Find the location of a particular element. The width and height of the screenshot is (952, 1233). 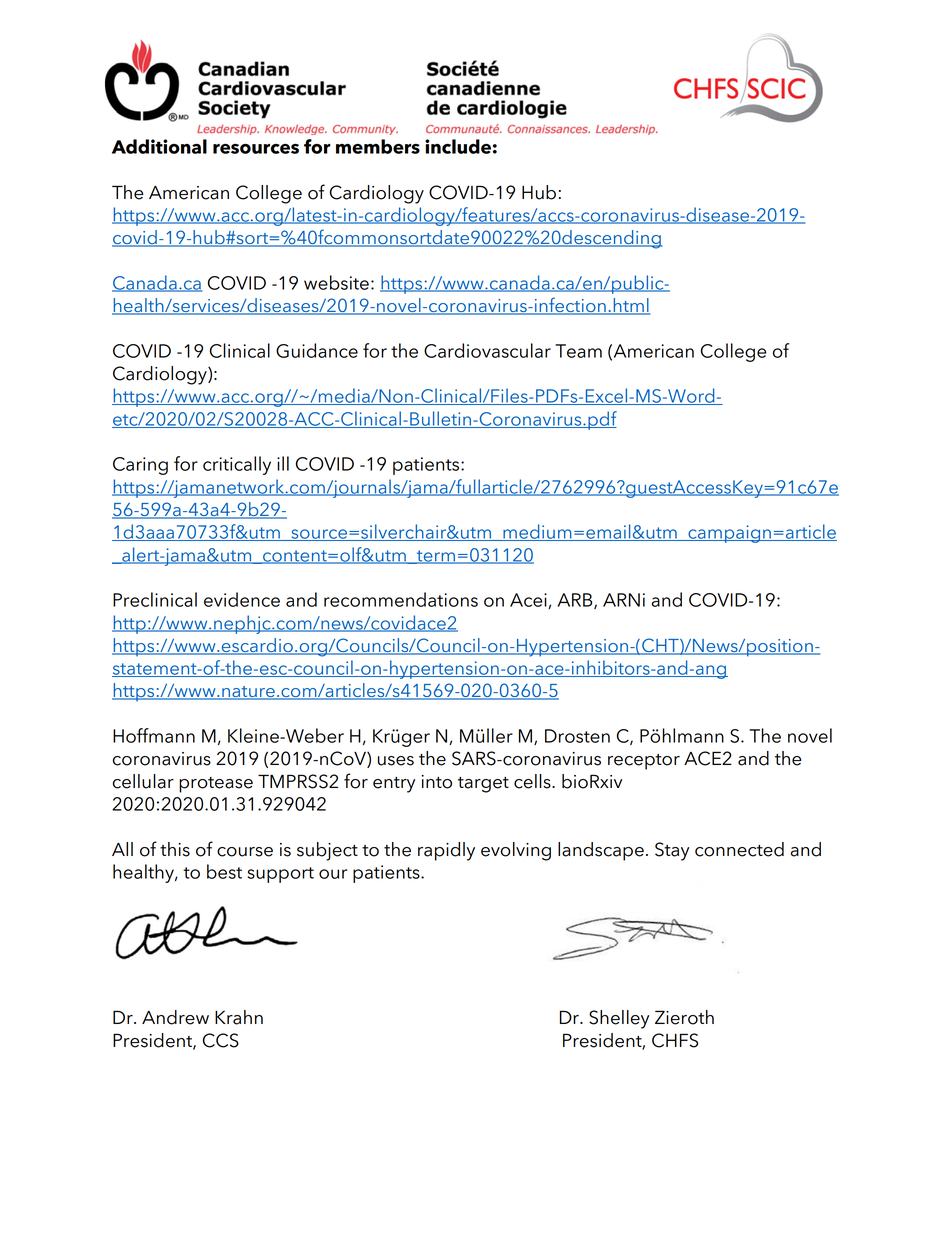

Andrew is located at coordinates (175, 1017).
